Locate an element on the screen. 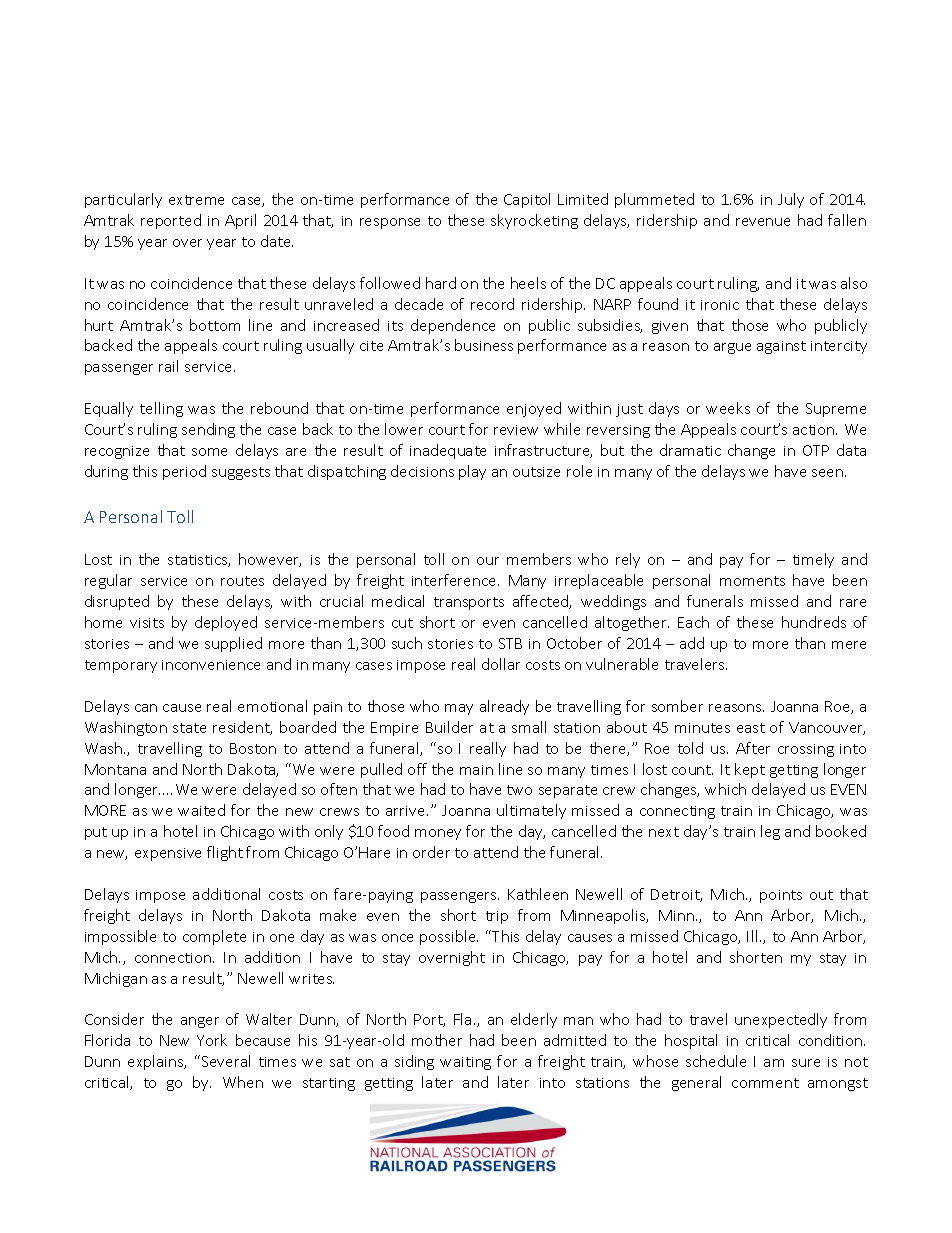 The width and height of the screenshot is (952, 1233). skyrocketing is located at coordinates (534, 221).
